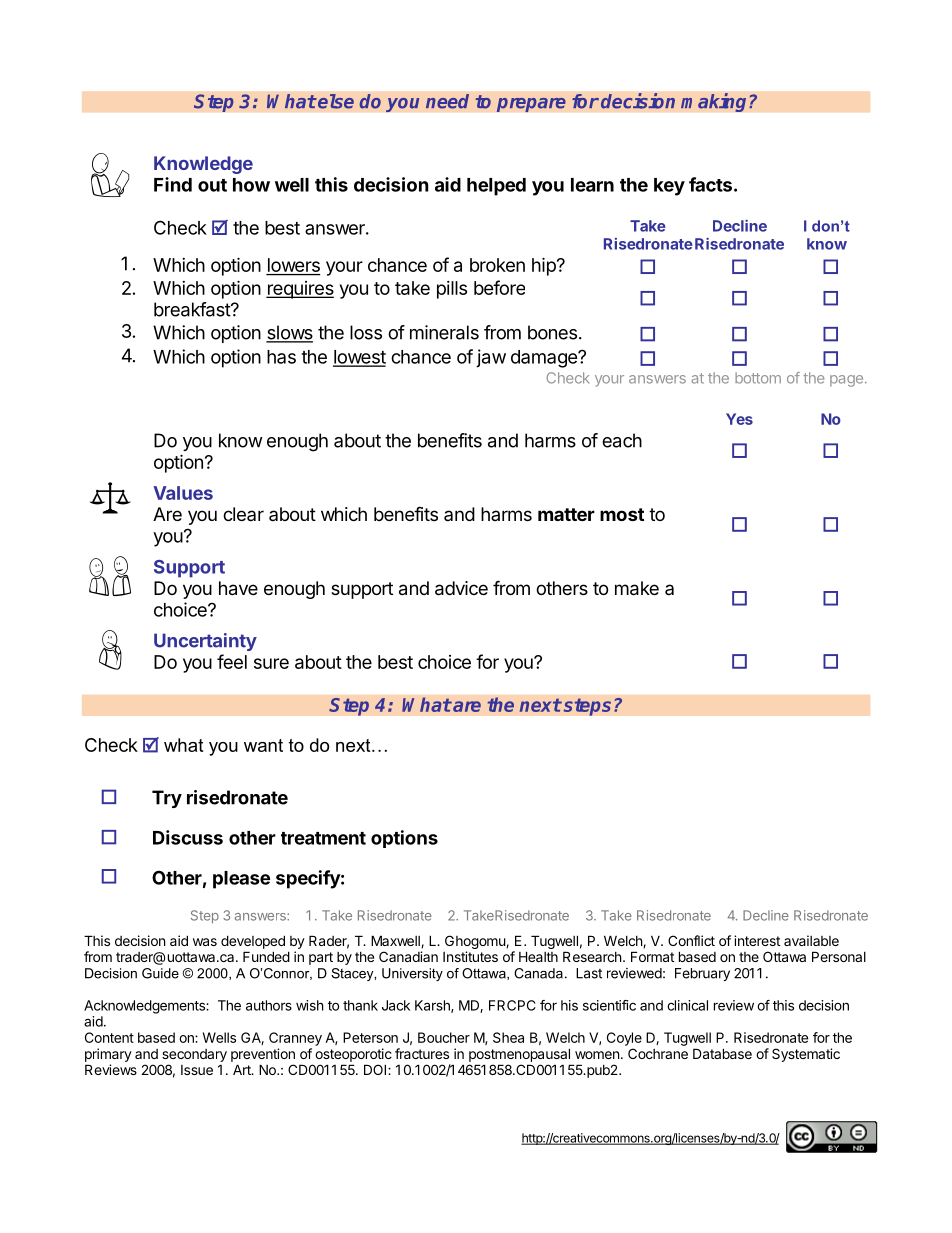 The width and height of the page is (952, 1233). I want to click on need, so click(447, 101).
